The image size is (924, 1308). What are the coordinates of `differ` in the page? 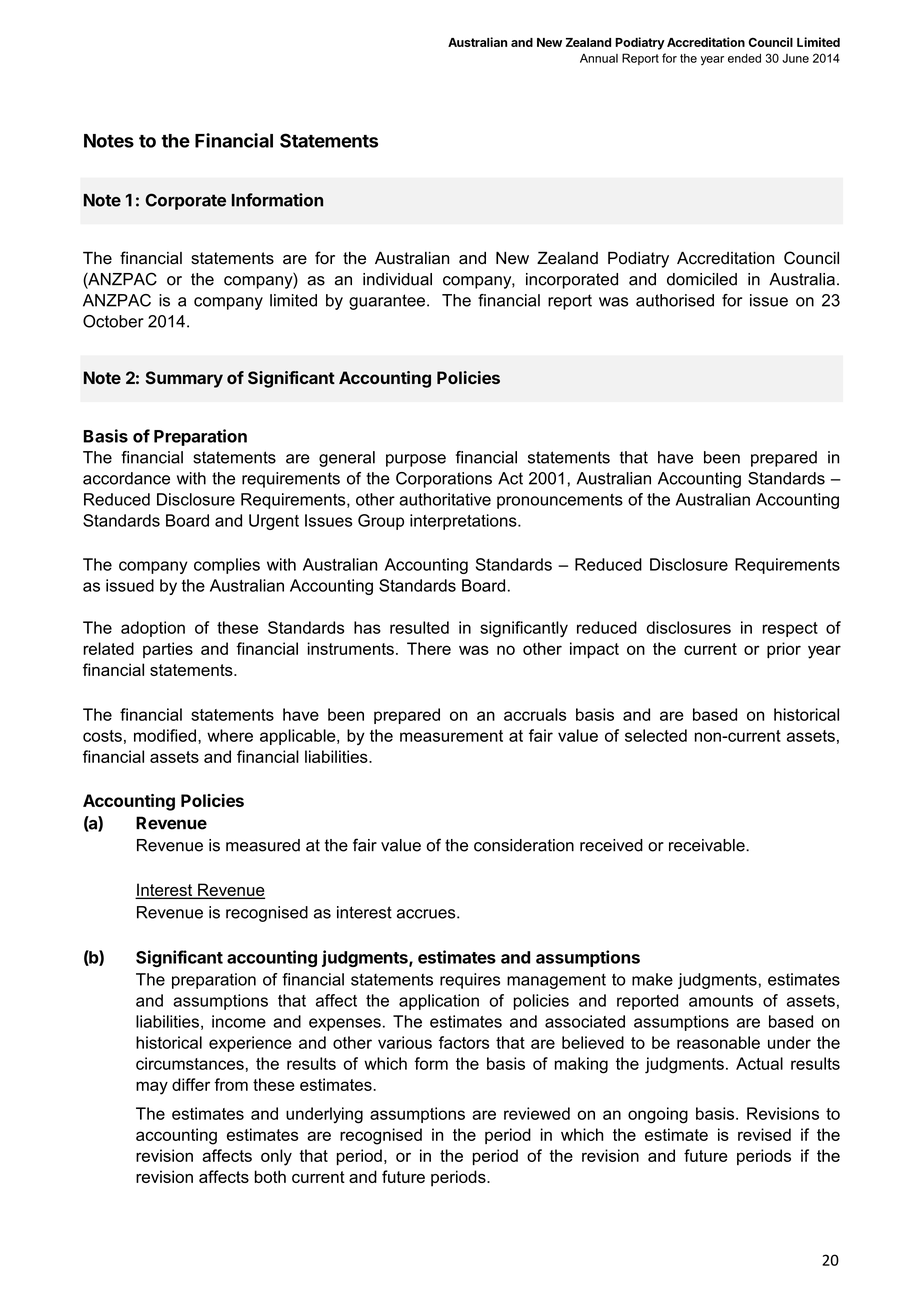 It's located at (191, 1084).
